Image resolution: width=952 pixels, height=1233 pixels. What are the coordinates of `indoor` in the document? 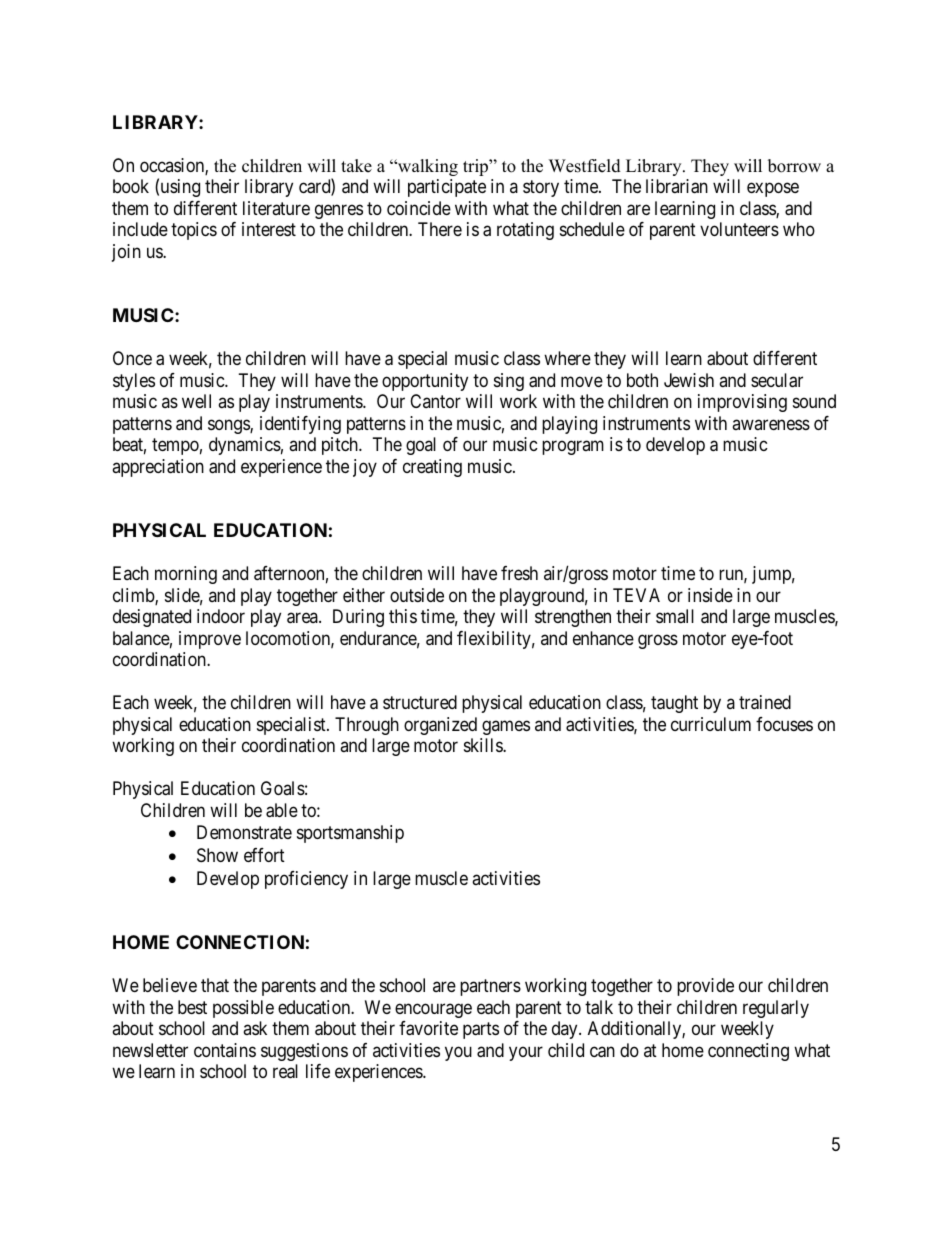 It's located at (221, 616).
